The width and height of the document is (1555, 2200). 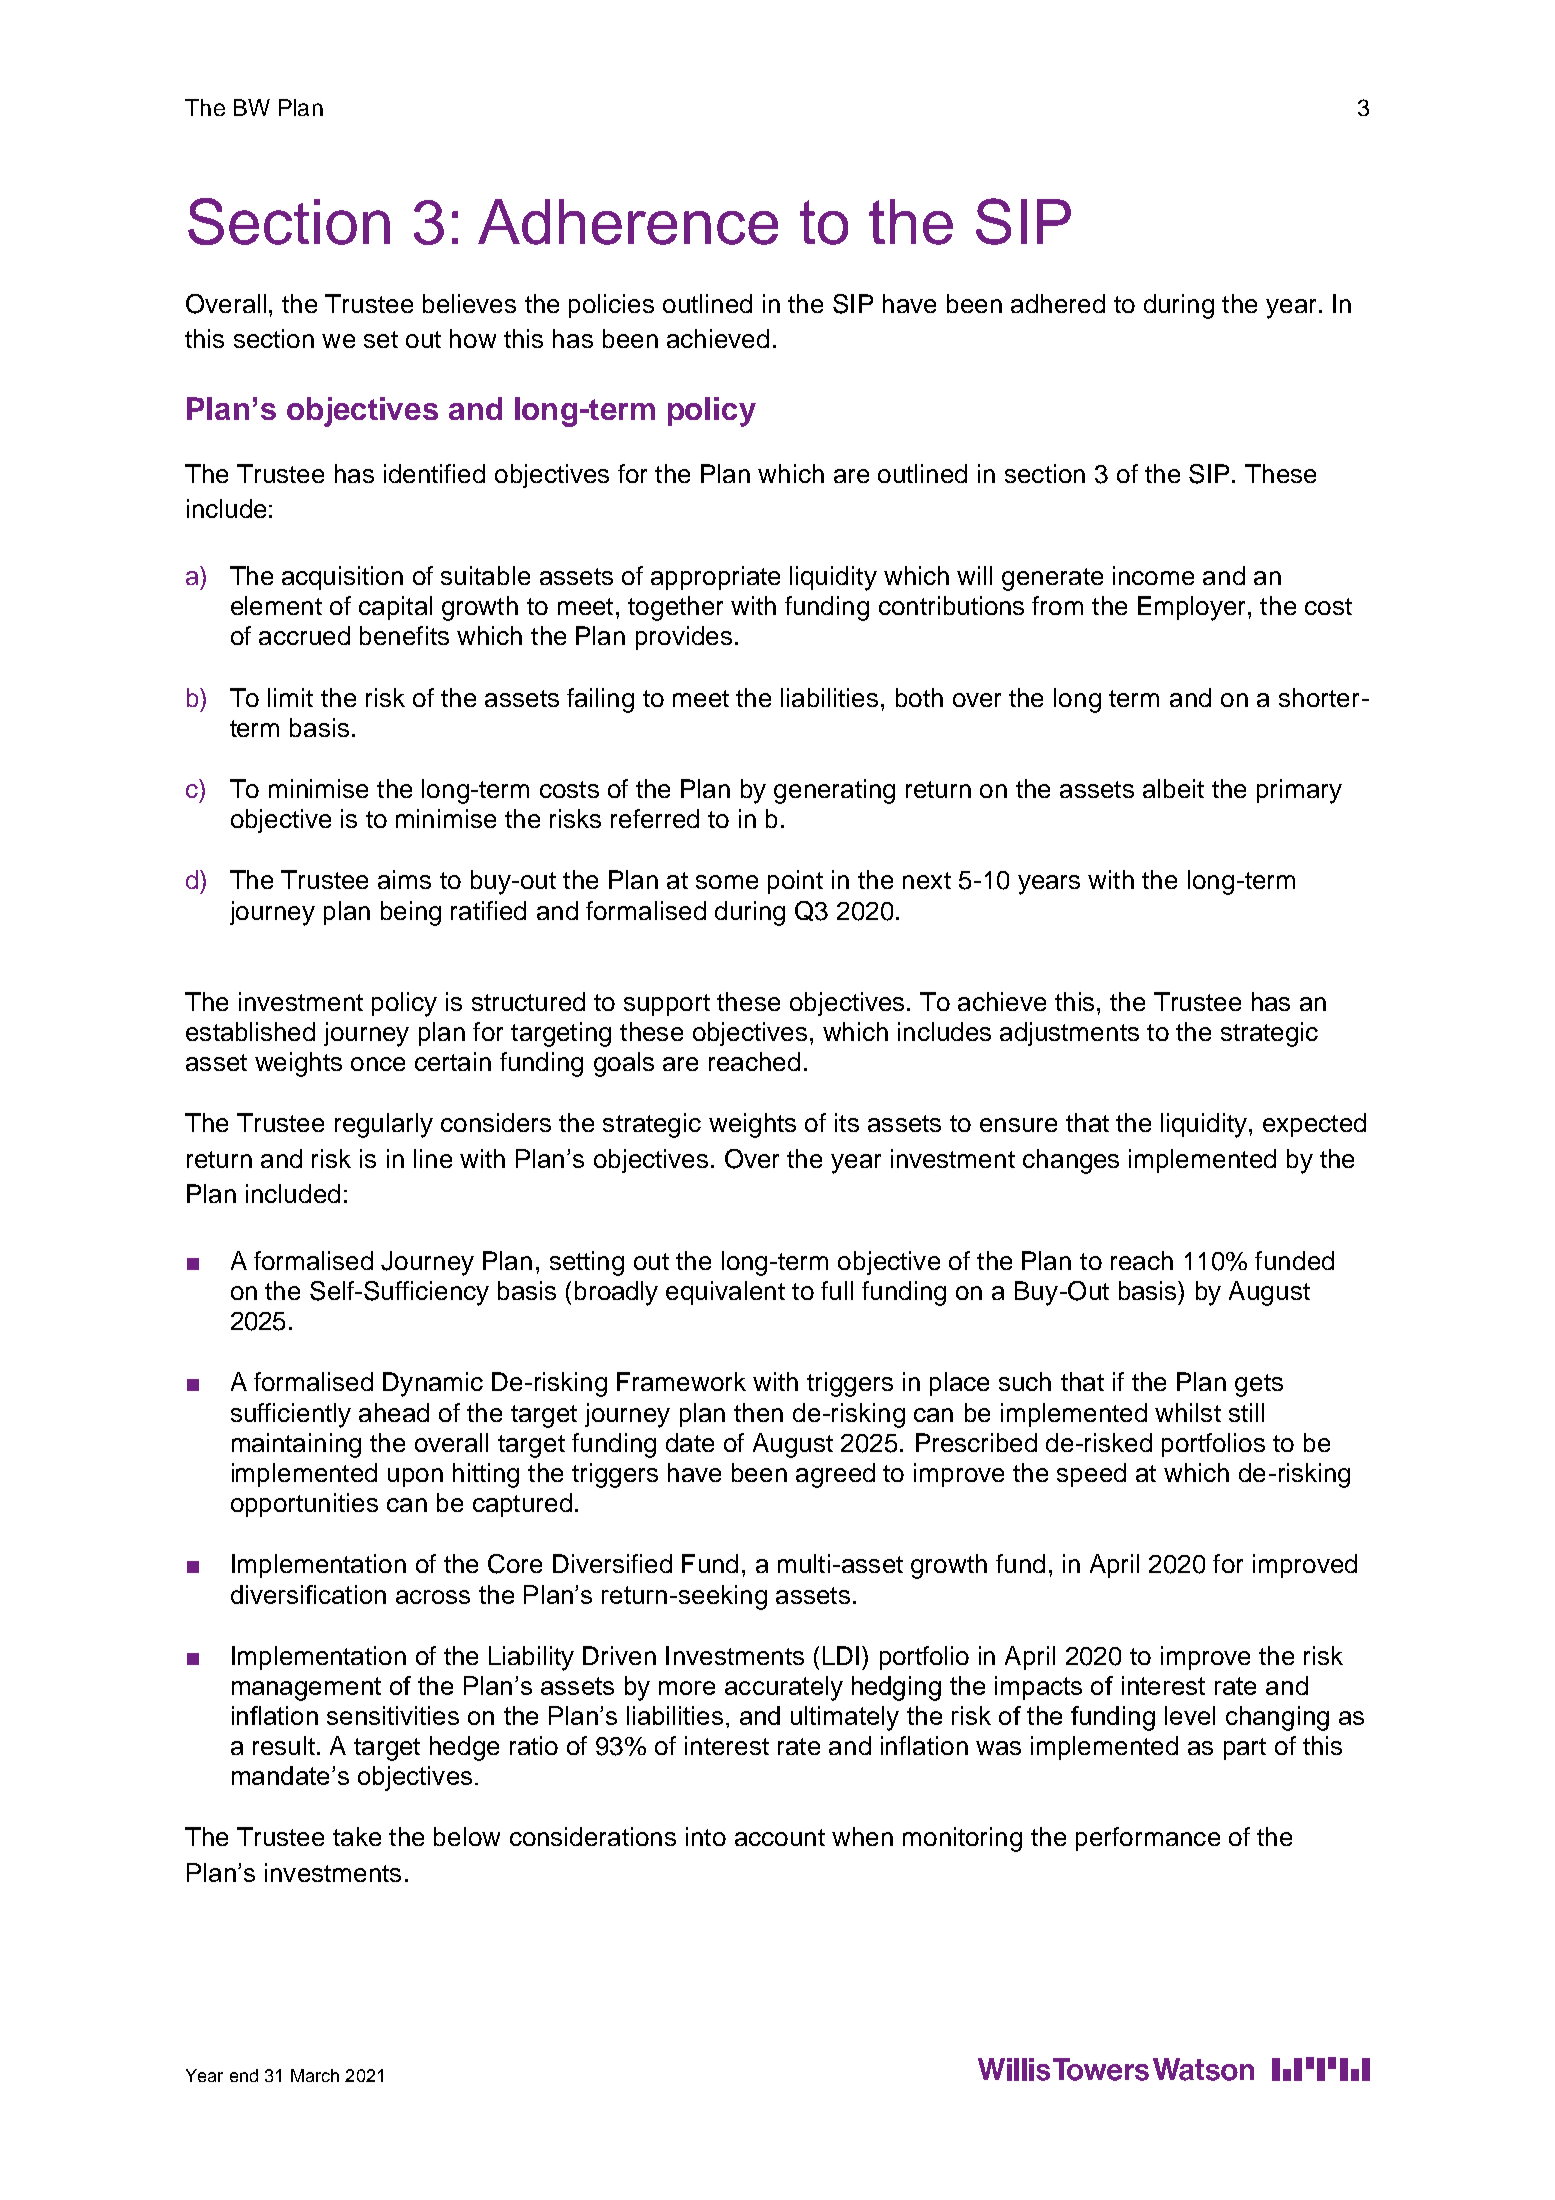 I want to click on March, so click(x=315, y=2075).
